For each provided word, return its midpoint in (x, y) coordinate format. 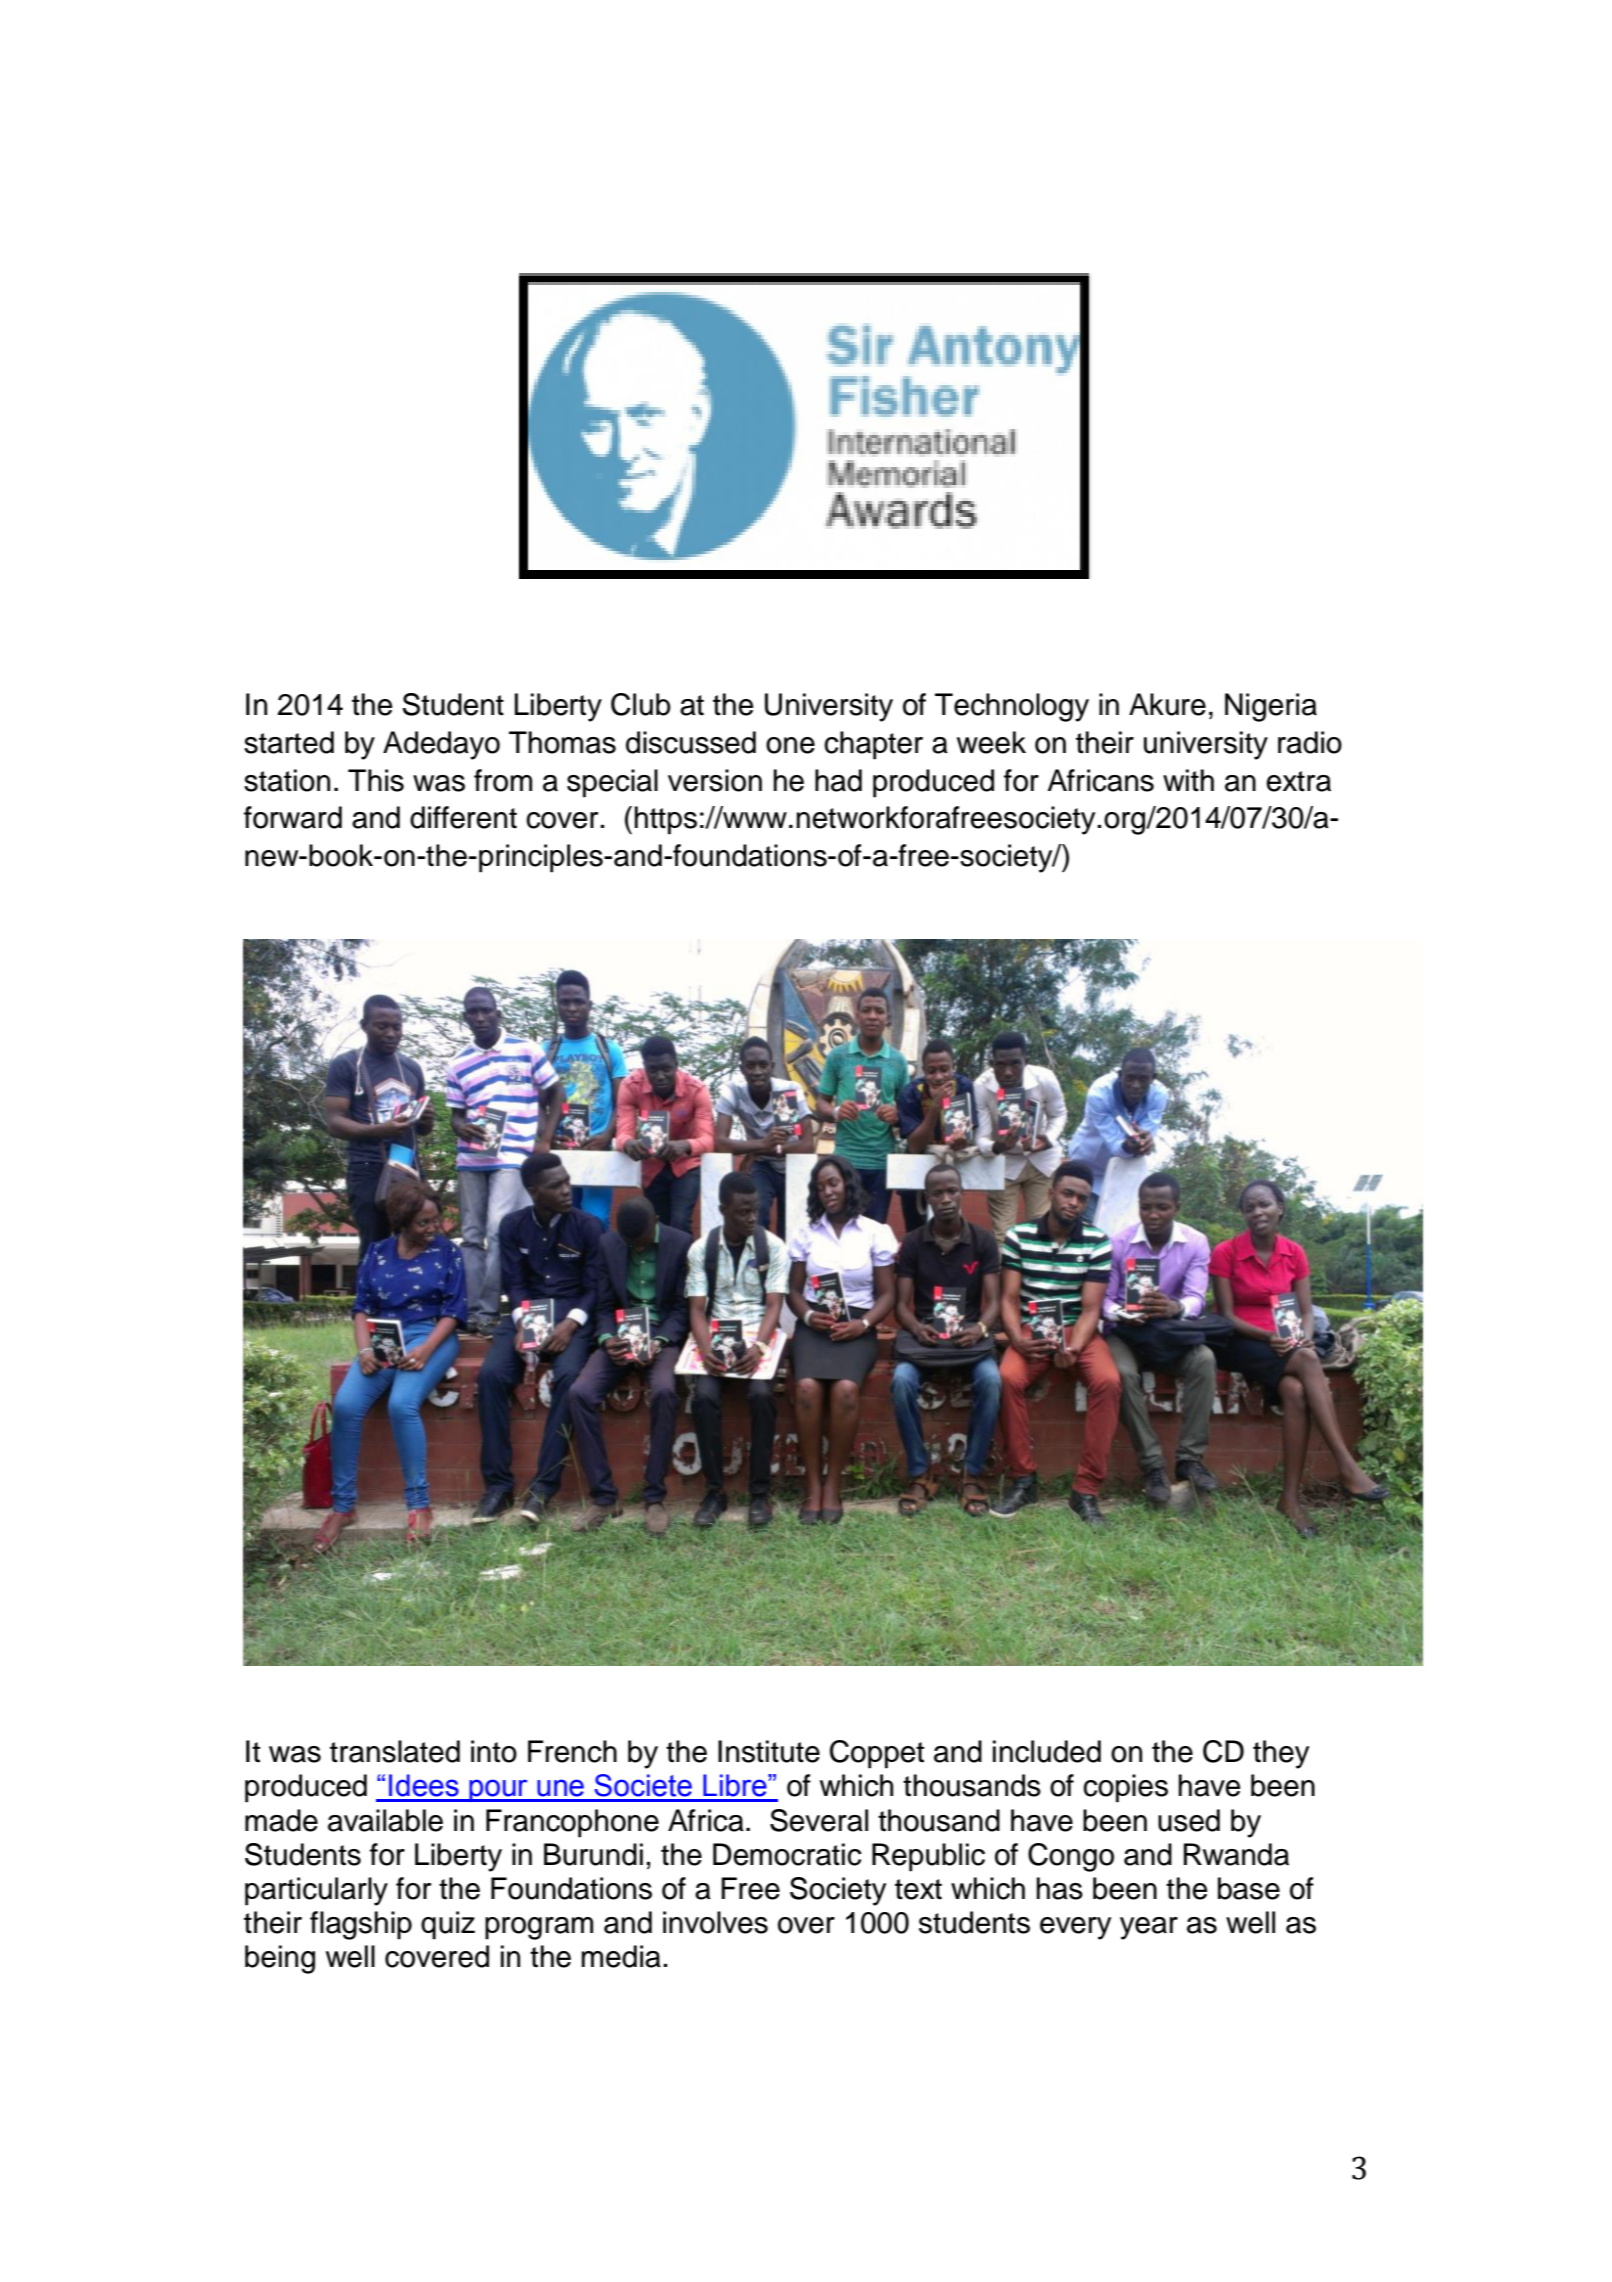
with (1188, 780)
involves (715, 1922)
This (376, 780)
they (1281, 1754)
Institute (769, 1751)
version (715, 780)
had (838, 780)
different (463, 817)
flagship (361, 1925)
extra (1298, 781)
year (1149, 1928)
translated (395, 1751)
